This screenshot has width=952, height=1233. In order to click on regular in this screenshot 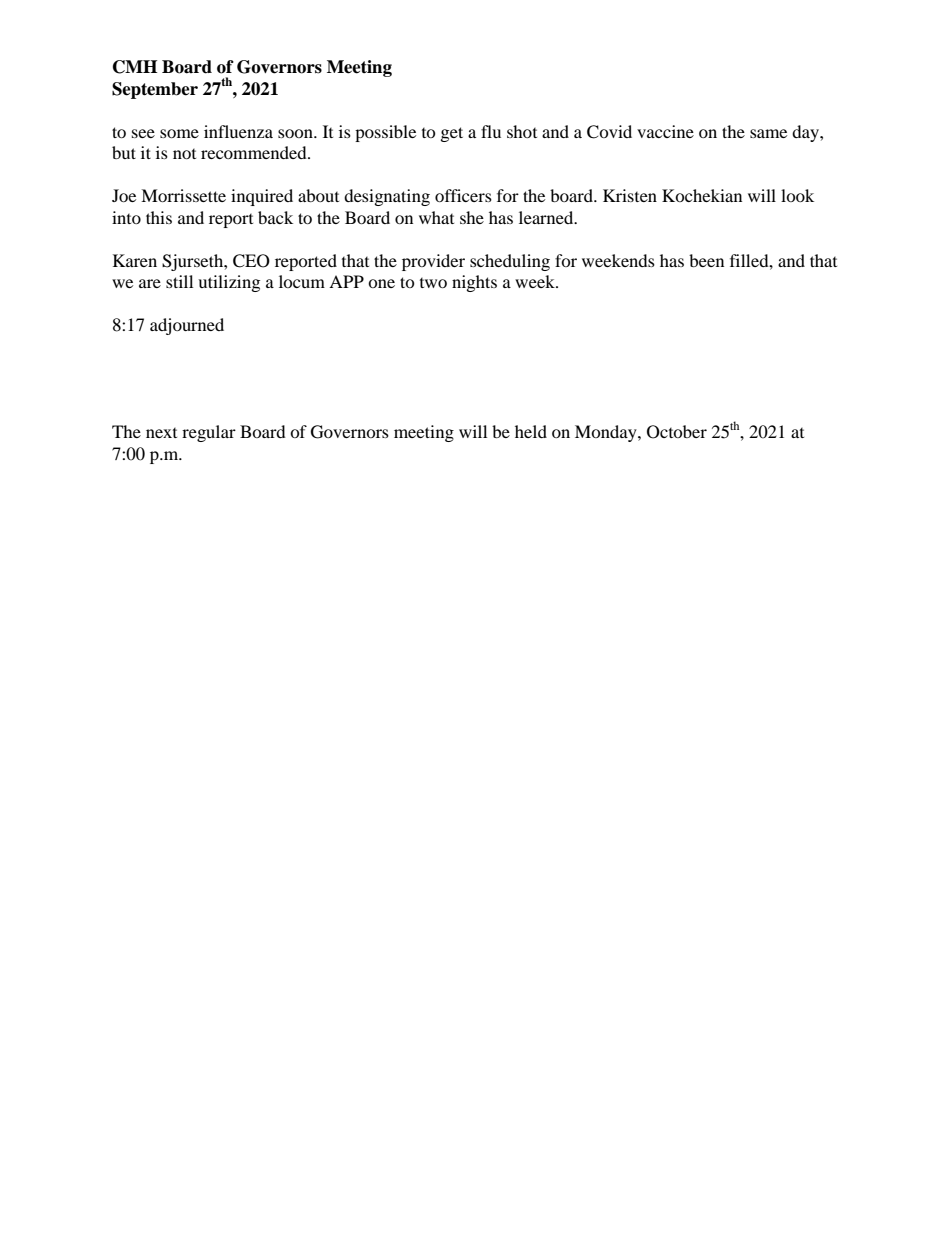, I will do `click(209, 433)`.
